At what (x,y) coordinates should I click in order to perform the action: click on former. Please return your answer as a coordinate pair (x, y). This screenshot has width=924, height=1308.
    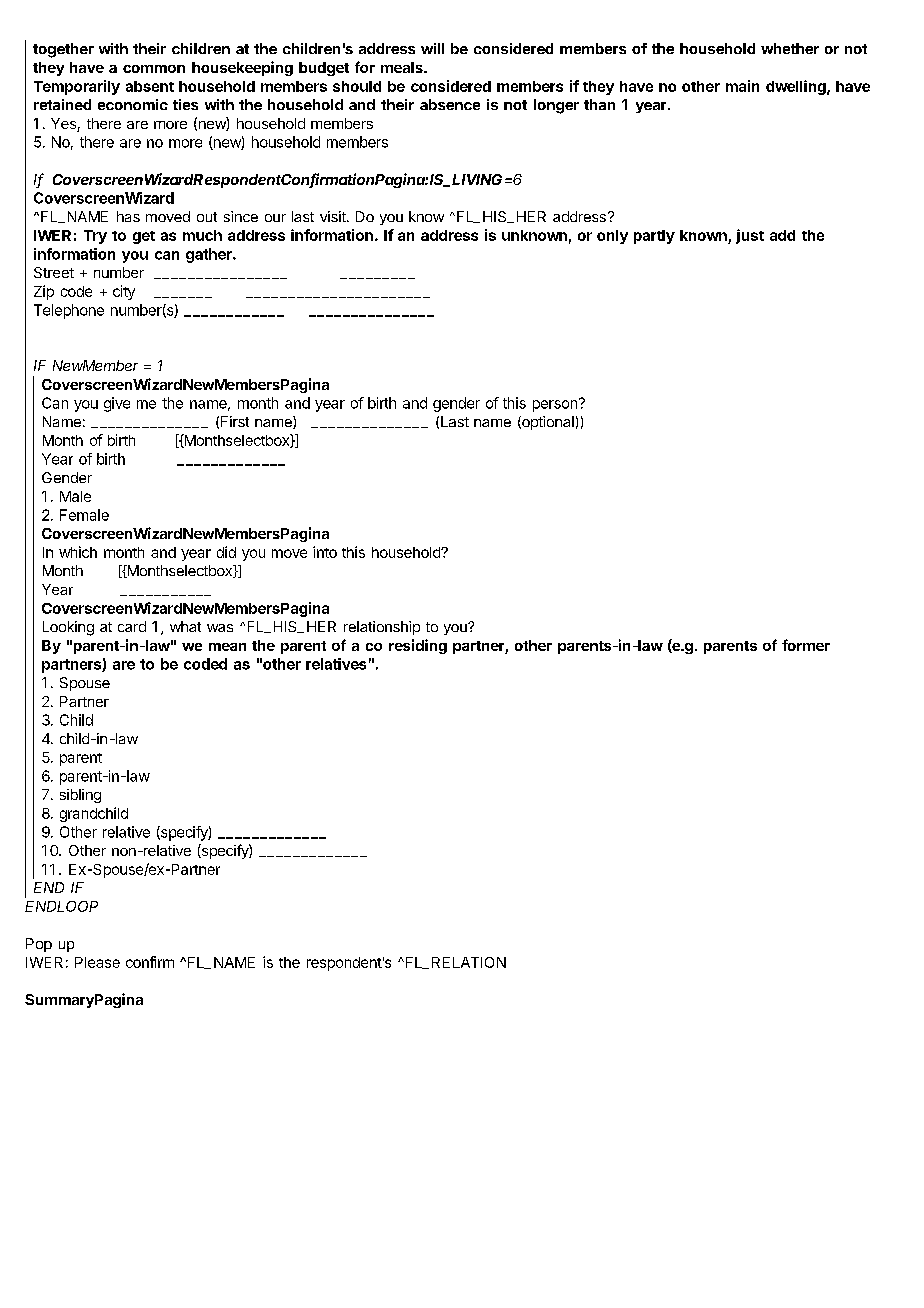
    Looking at the image, I should click on (806, 645).
